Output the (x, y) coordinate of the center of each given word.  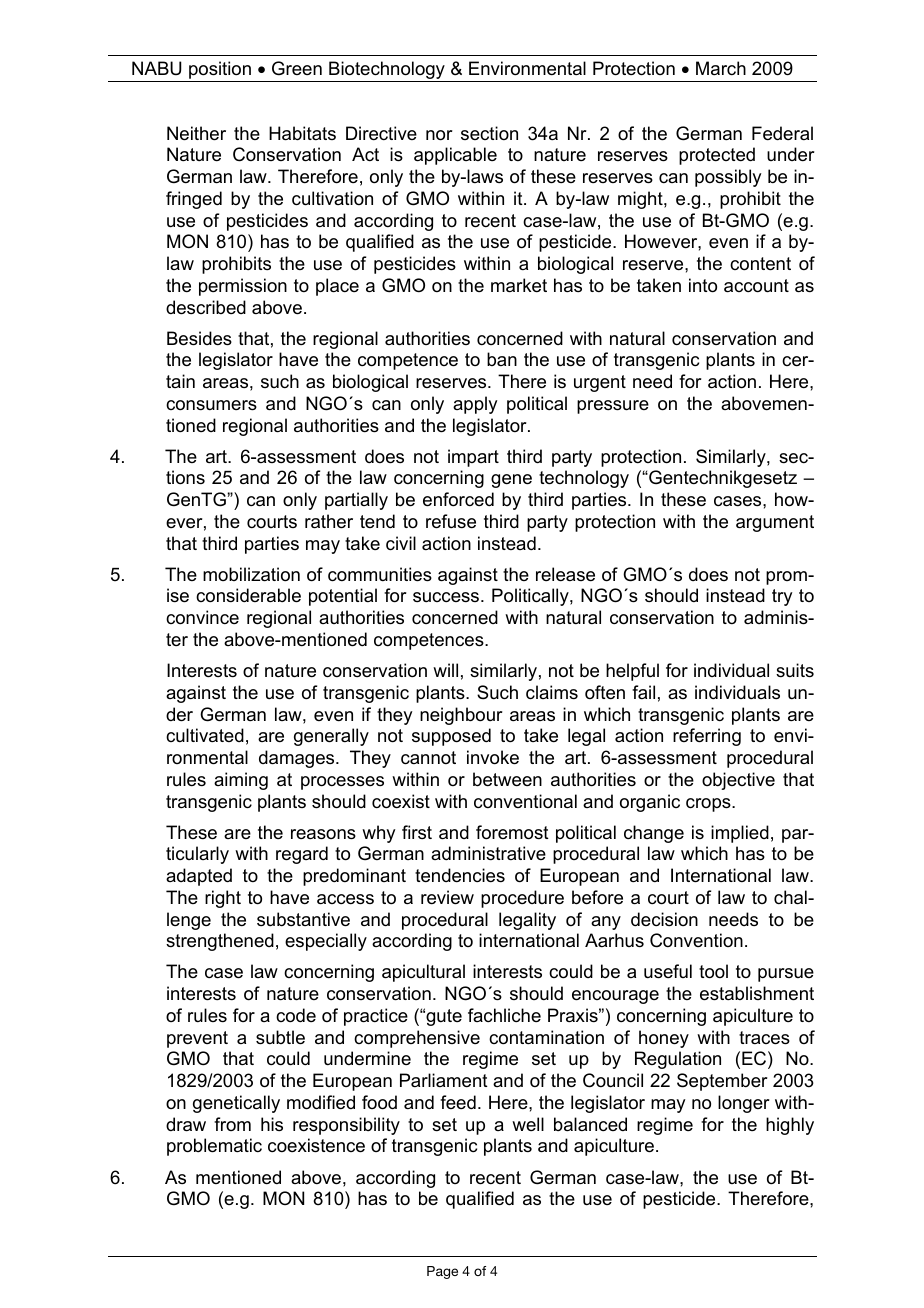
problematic (214, 1147)
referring (707, 737)
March (721, 68)
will (445, 670)
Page (442, 1272)
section (489, 133)
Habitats (302, 133)
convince (202, 617)
